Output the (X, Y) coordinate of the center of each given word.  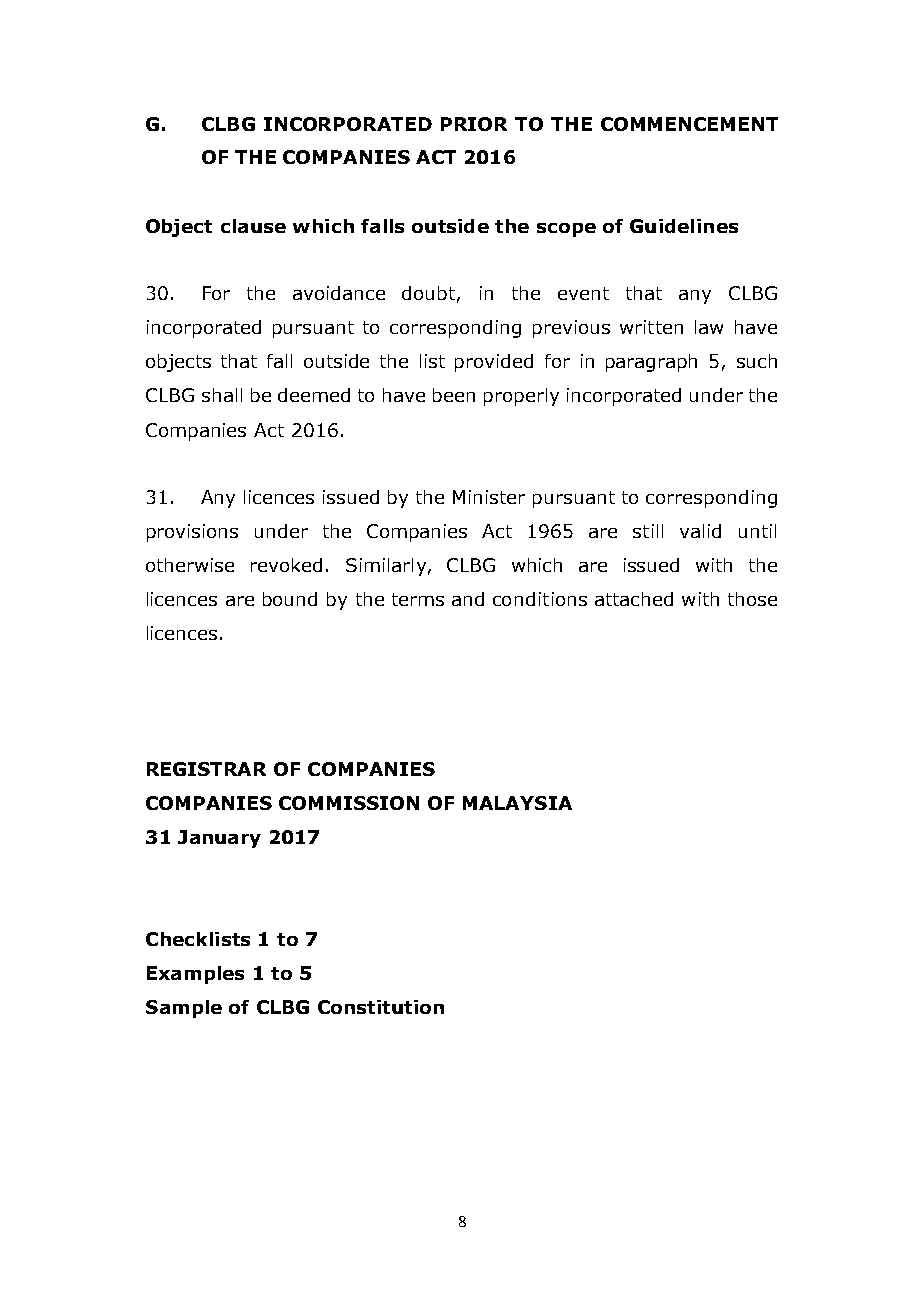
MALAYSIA (517, 803)
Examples (195, 975)
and (468, 599)
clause (253, 226)
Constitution (381, 1007)
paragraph (651, 363)
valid (700, 531)
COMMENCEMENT (689, 124)
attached (634, 599)
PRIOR (474, 124)
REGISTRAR (206, 769)
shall (222, 395)
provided (494, 363)
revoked (286, 565)
